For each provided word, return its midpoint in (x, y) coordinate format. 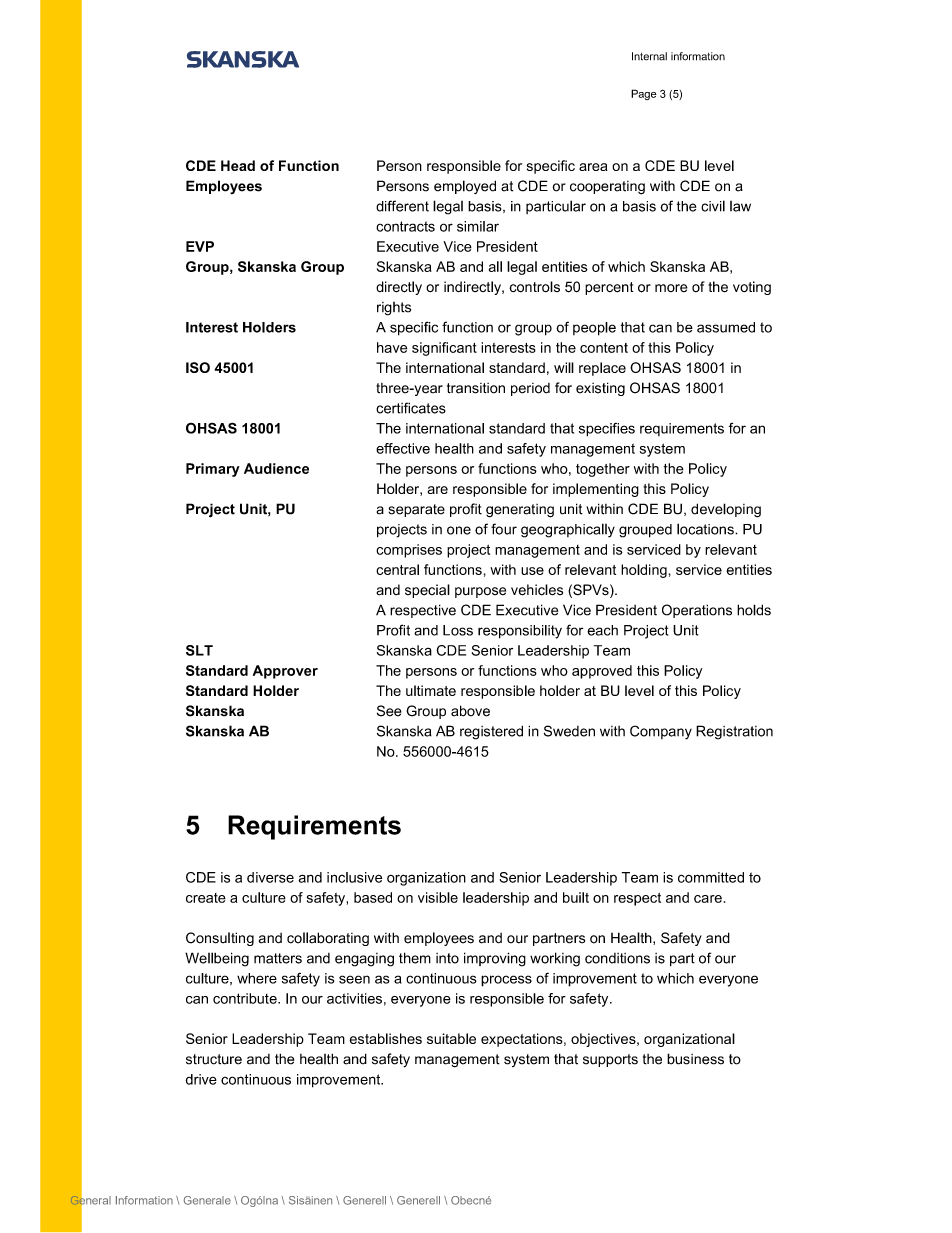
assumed (726, 327)
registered (491, 732)
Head (238, 165)
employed (465, 187)
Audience (276, 468)
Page (644, 94)
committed (711, 877)
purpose (480, 592)
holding (644, 571)
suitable (451, 1038)
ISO (198, 367)
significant (444, 349)
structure (214, 1059)
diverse (270, 877)
